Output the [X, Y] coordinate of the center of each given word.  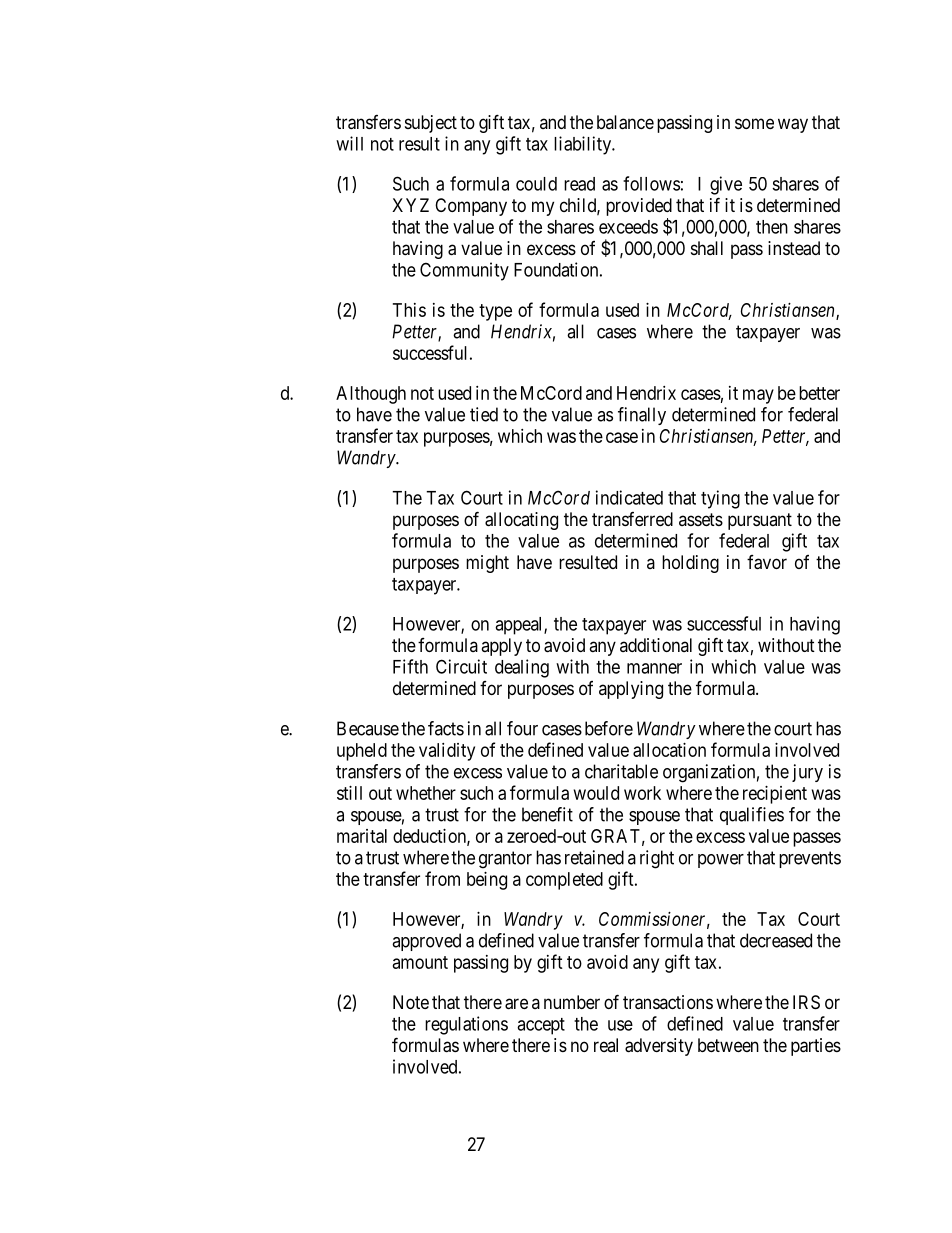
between [728, 1045]
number [572, 1002]
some [754, 123]
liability [584, 145]
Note [411, 1002]
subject [431, 124]
